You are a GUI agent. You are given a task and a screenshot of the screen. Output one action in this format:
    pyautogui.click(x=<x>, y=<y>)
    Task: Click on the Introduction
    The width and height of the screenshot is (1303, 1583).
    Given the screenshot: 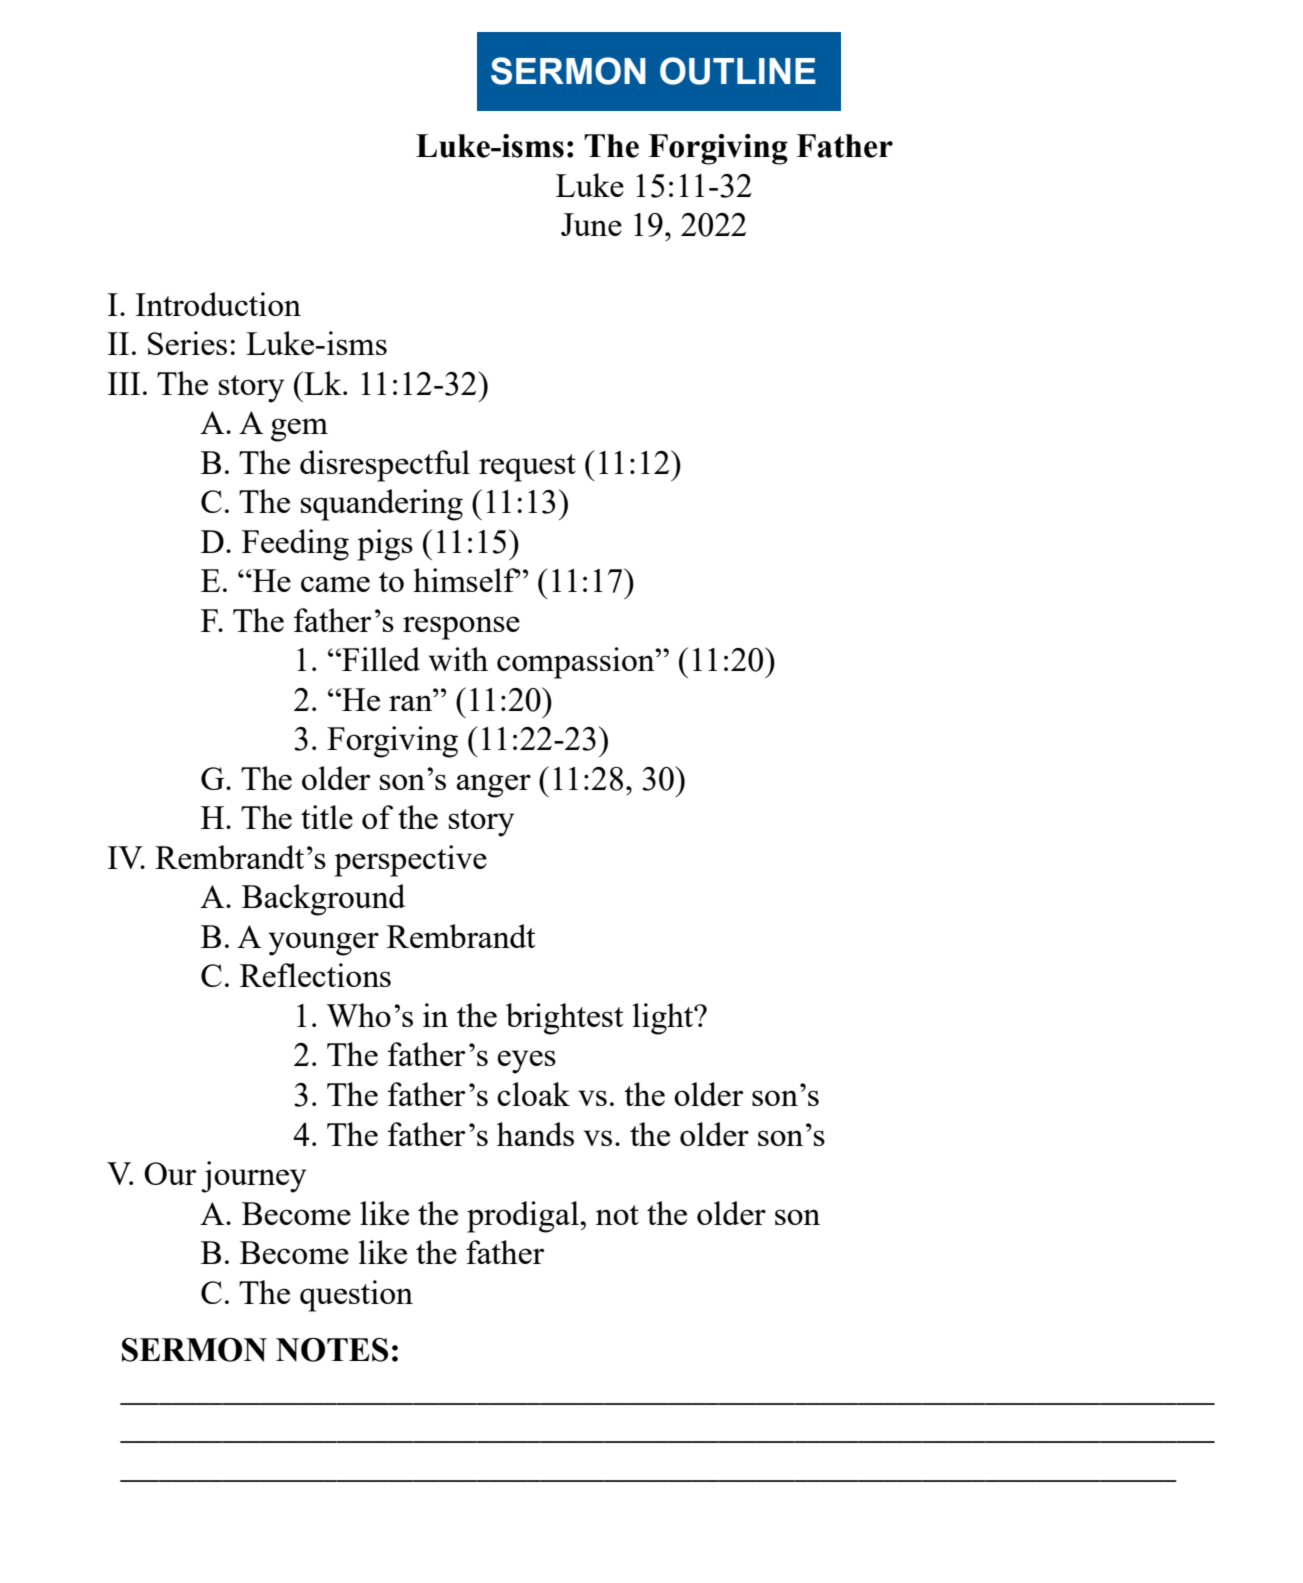 What is the action you would take?
    pyautogui.click(x=218, y=304)
